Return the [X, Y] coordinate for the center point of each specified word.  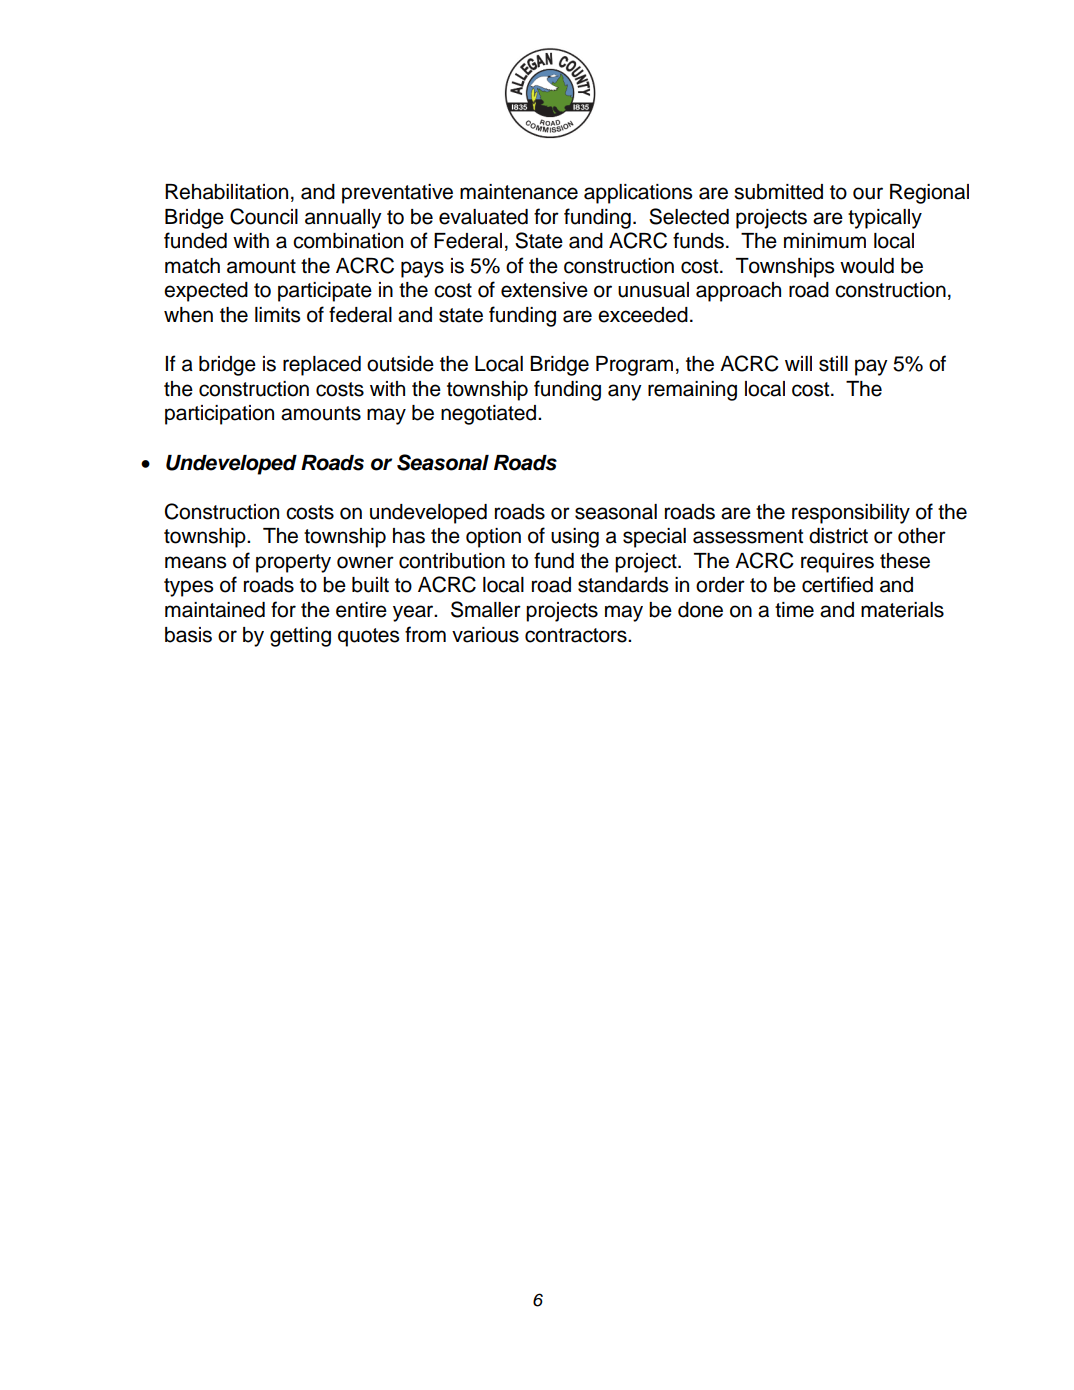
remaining [692, 391]
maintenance [519, 192]
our [868, 193]
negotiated [488, 415]
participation [219, 415]
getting [300, 637]
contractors [577, 635]
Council [264, 216]
